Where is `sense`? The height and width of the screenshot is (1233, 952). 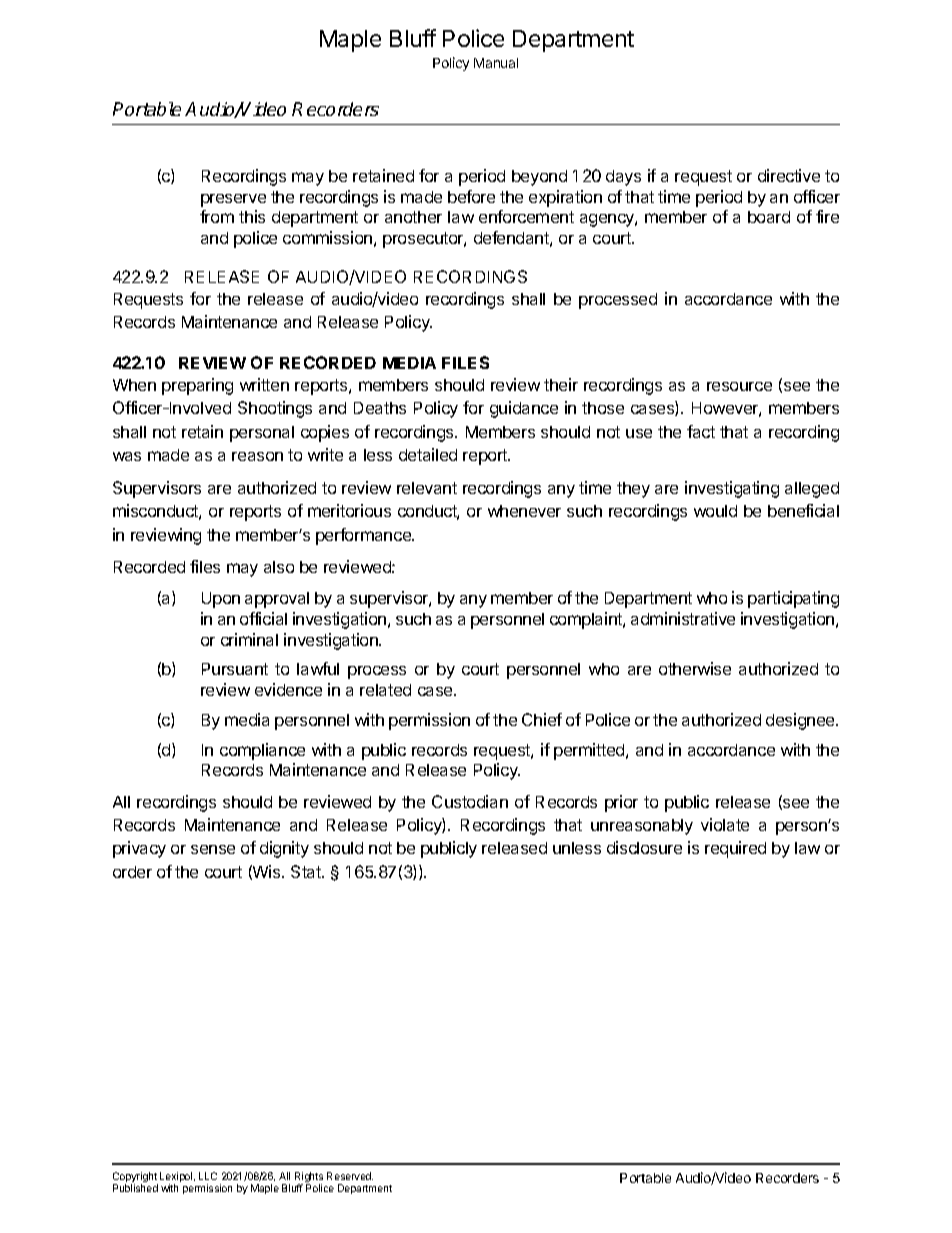
sense is located at coordinates (213, 849).
